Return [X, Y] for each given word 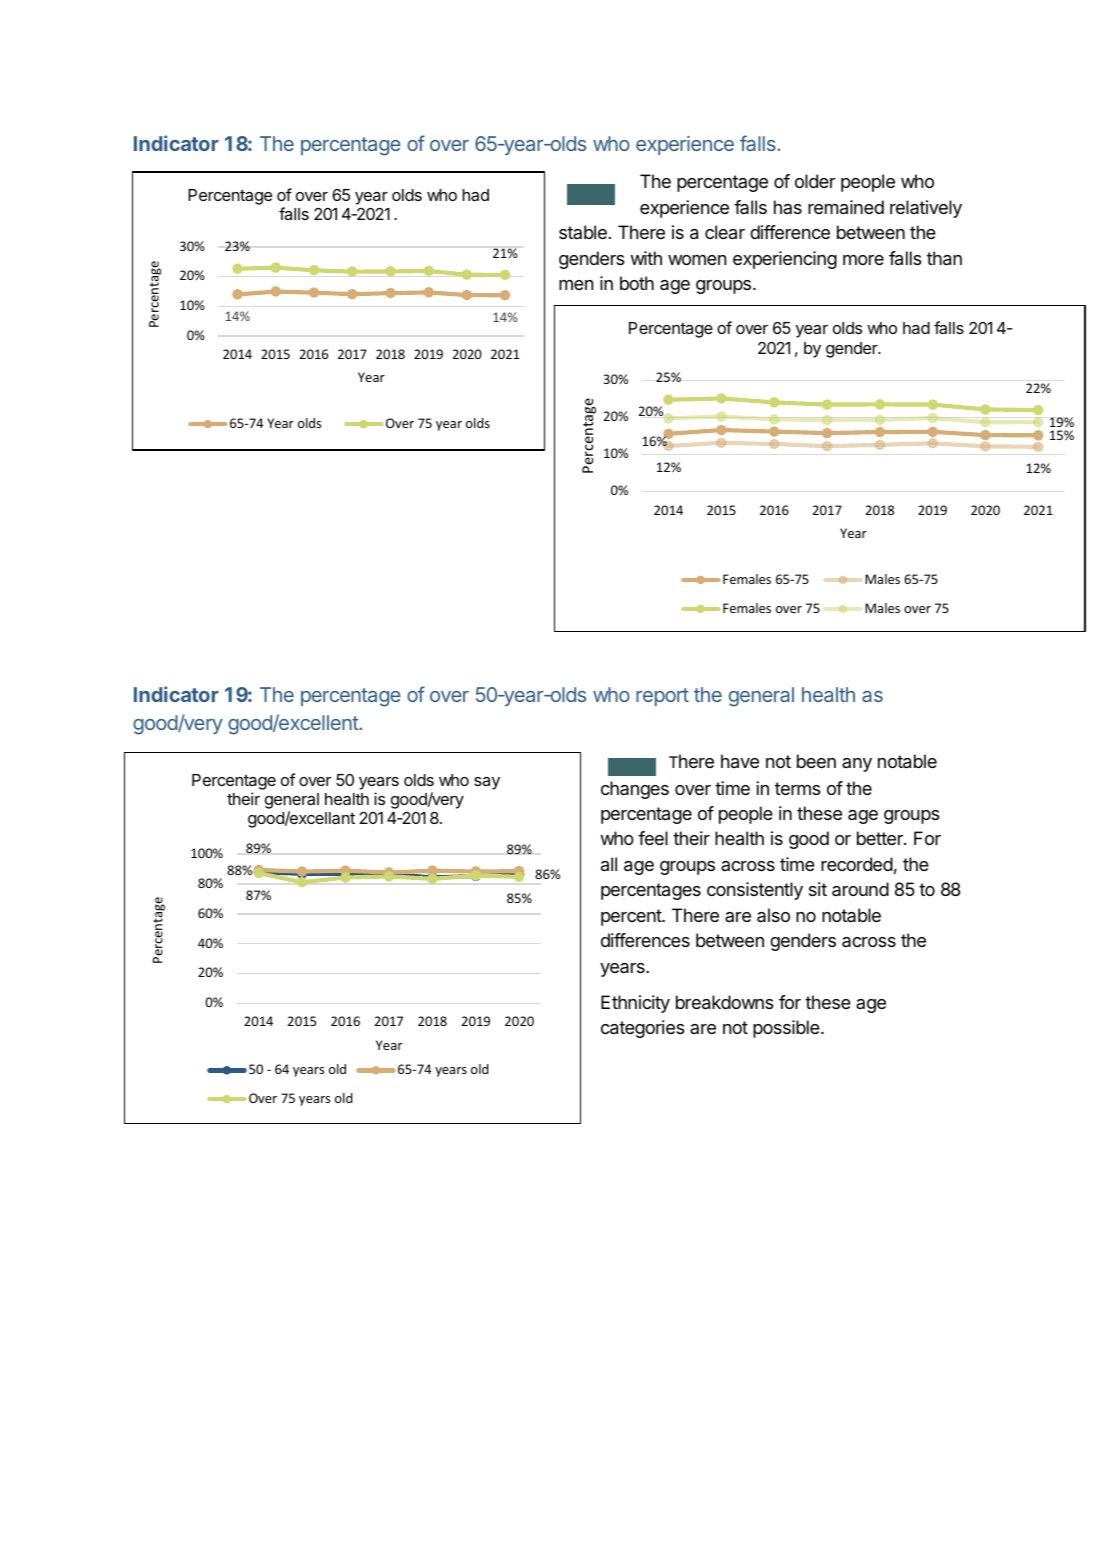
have [740, 761]
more [863, 260]
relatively [926, 209]
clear [725, 232]
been [816, 761]
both [637, 283]
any [857, 765]
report [662, 697]
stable [583, 232]
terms [798, 788]
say [487, 783]
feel [653, 838]
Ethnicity [635, 1004]
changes [635, 790]
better [881, 838]
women [697, 260]
